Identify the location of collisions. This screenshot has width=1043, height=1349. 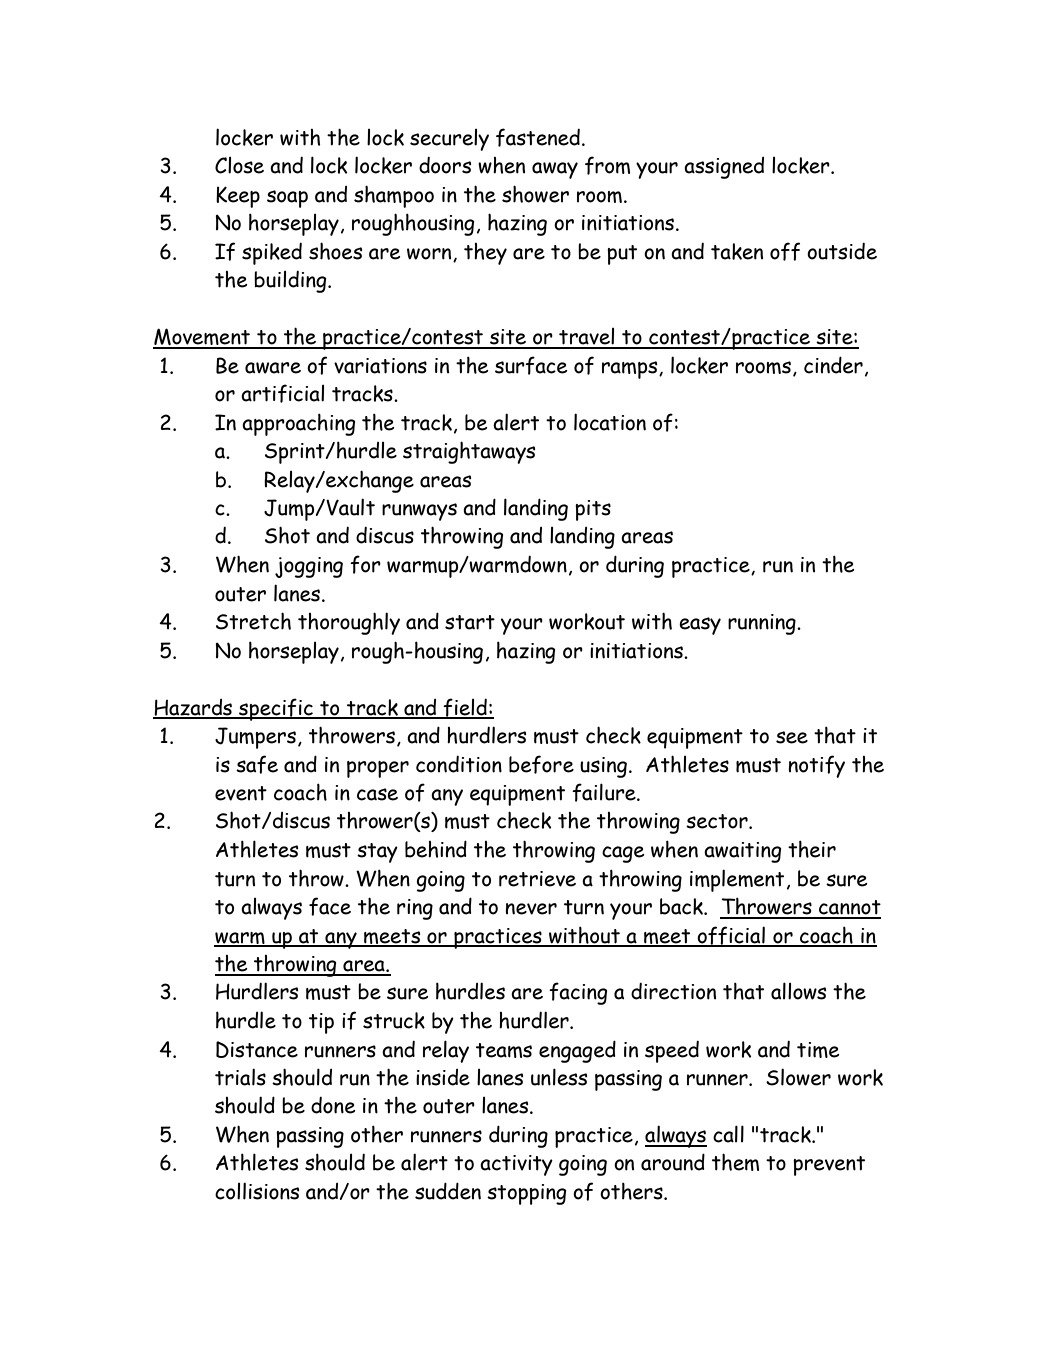
(257, 1191).
